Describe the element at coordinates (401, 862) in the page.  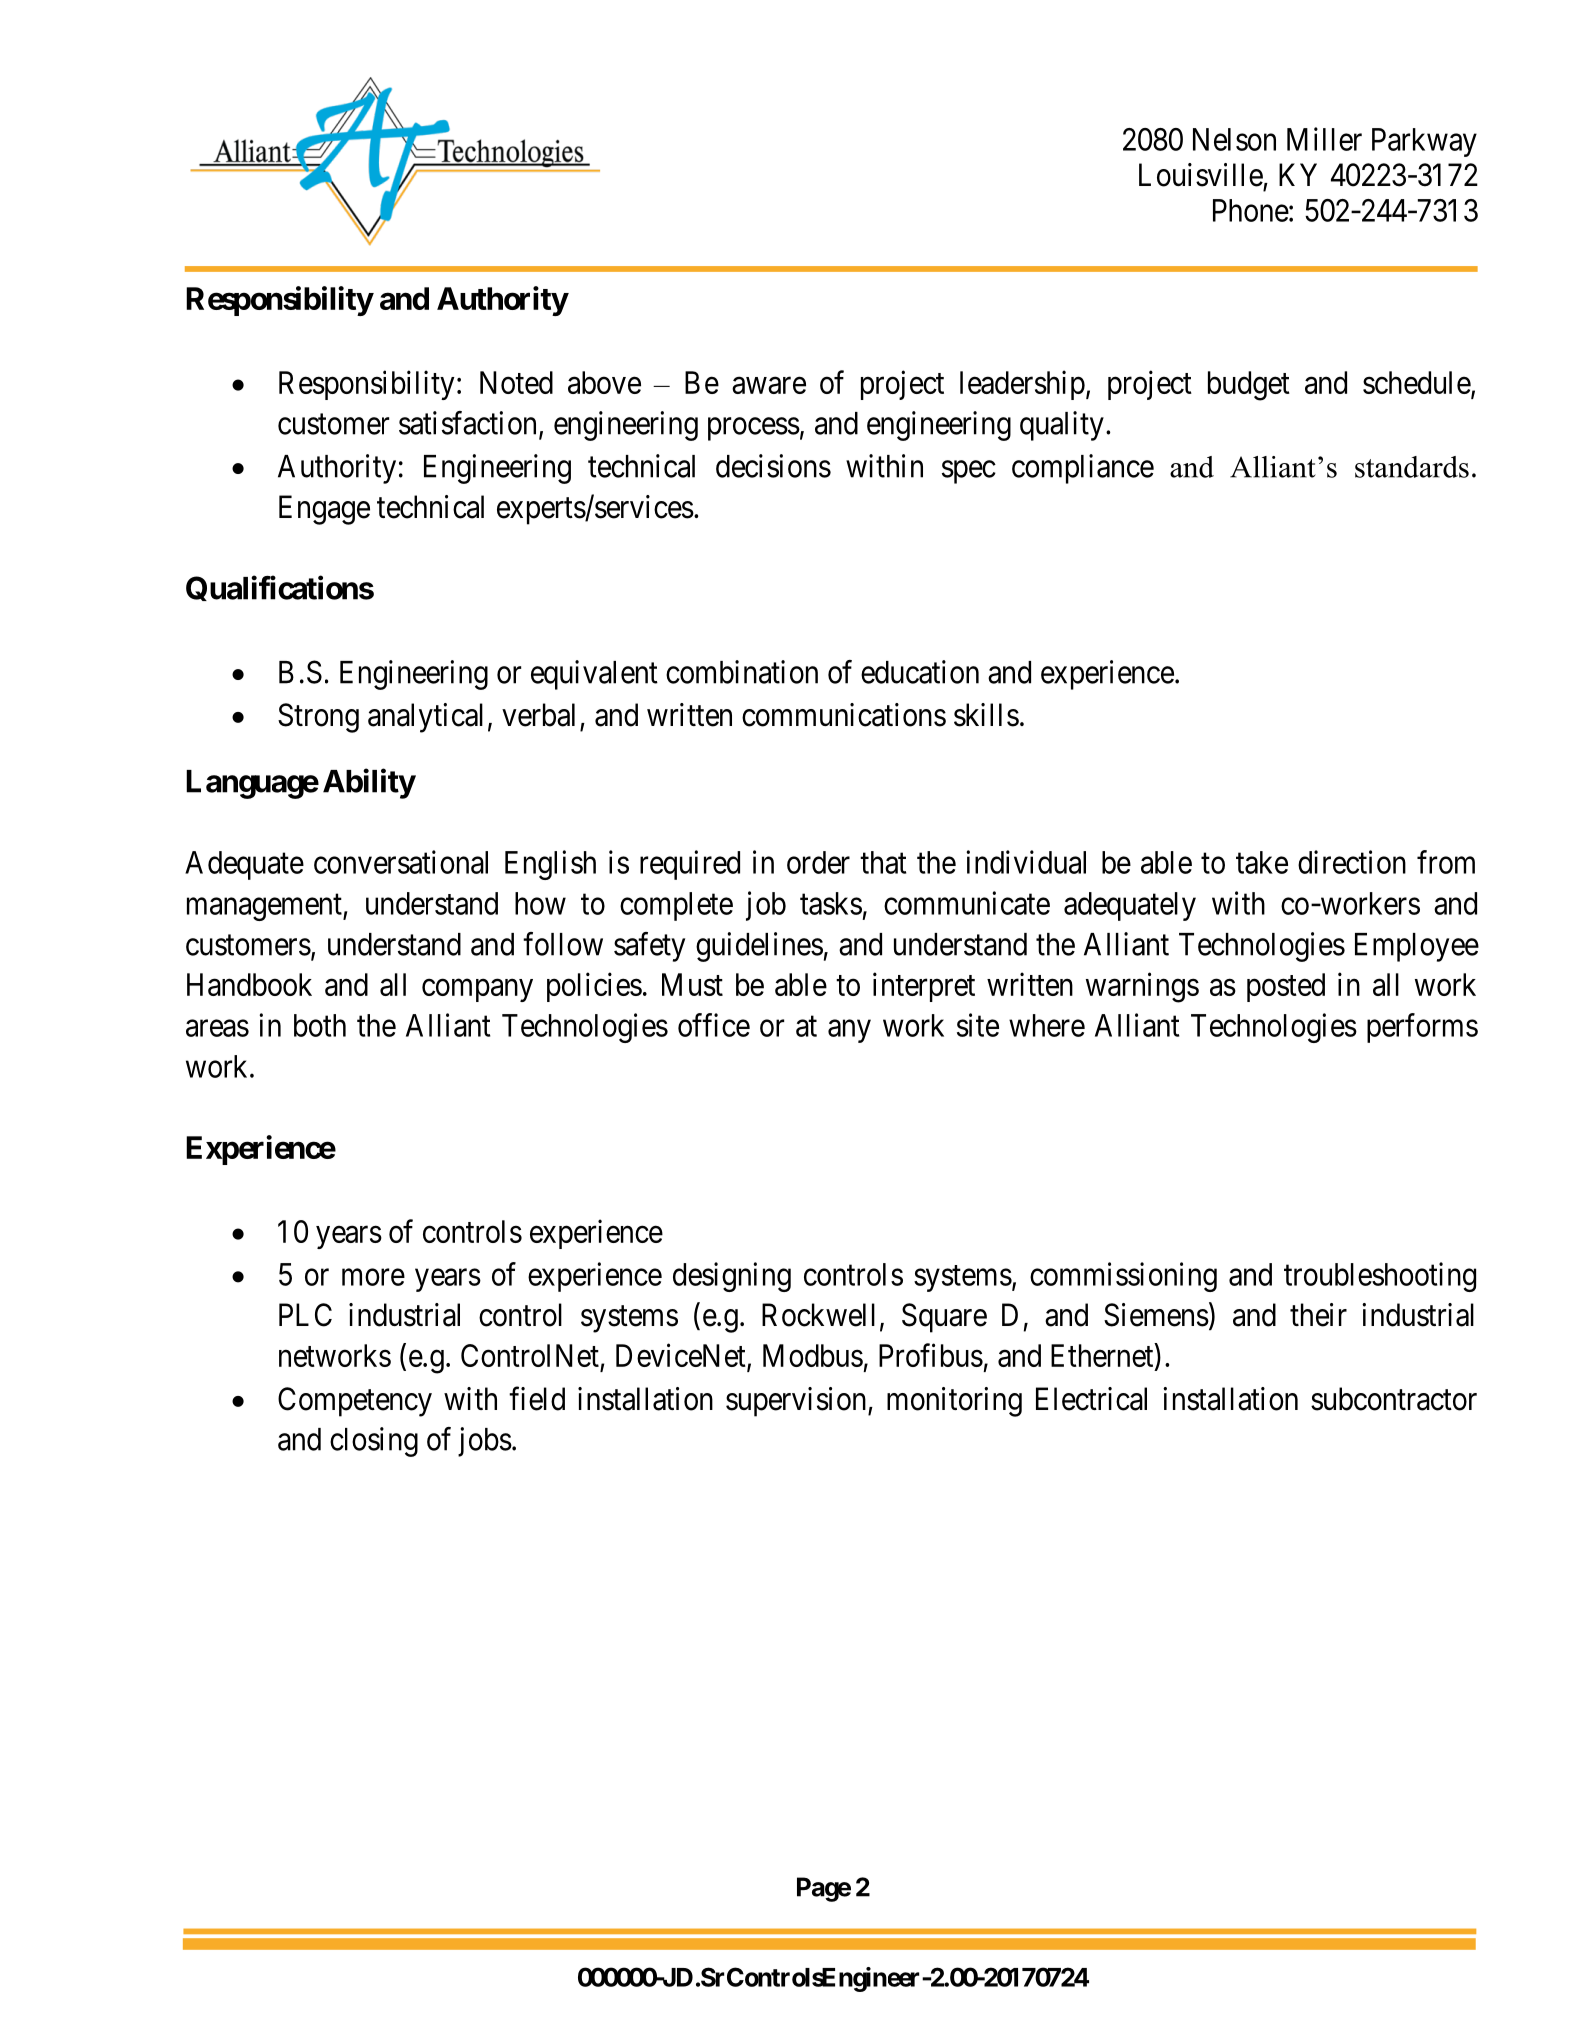
I see `conversational` at that location.
